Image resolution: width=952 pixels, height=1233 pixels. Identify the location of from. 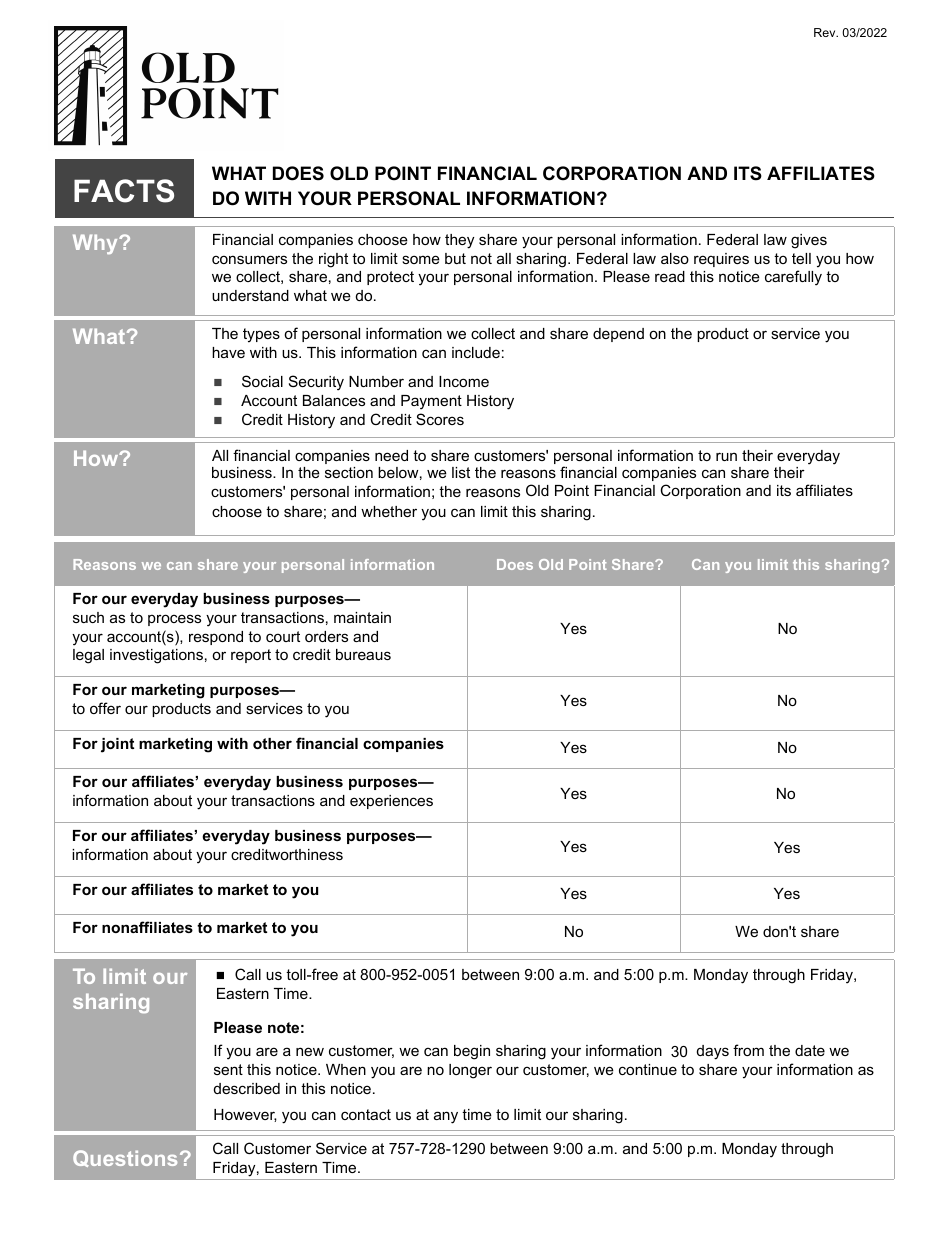
(748, 1050).
